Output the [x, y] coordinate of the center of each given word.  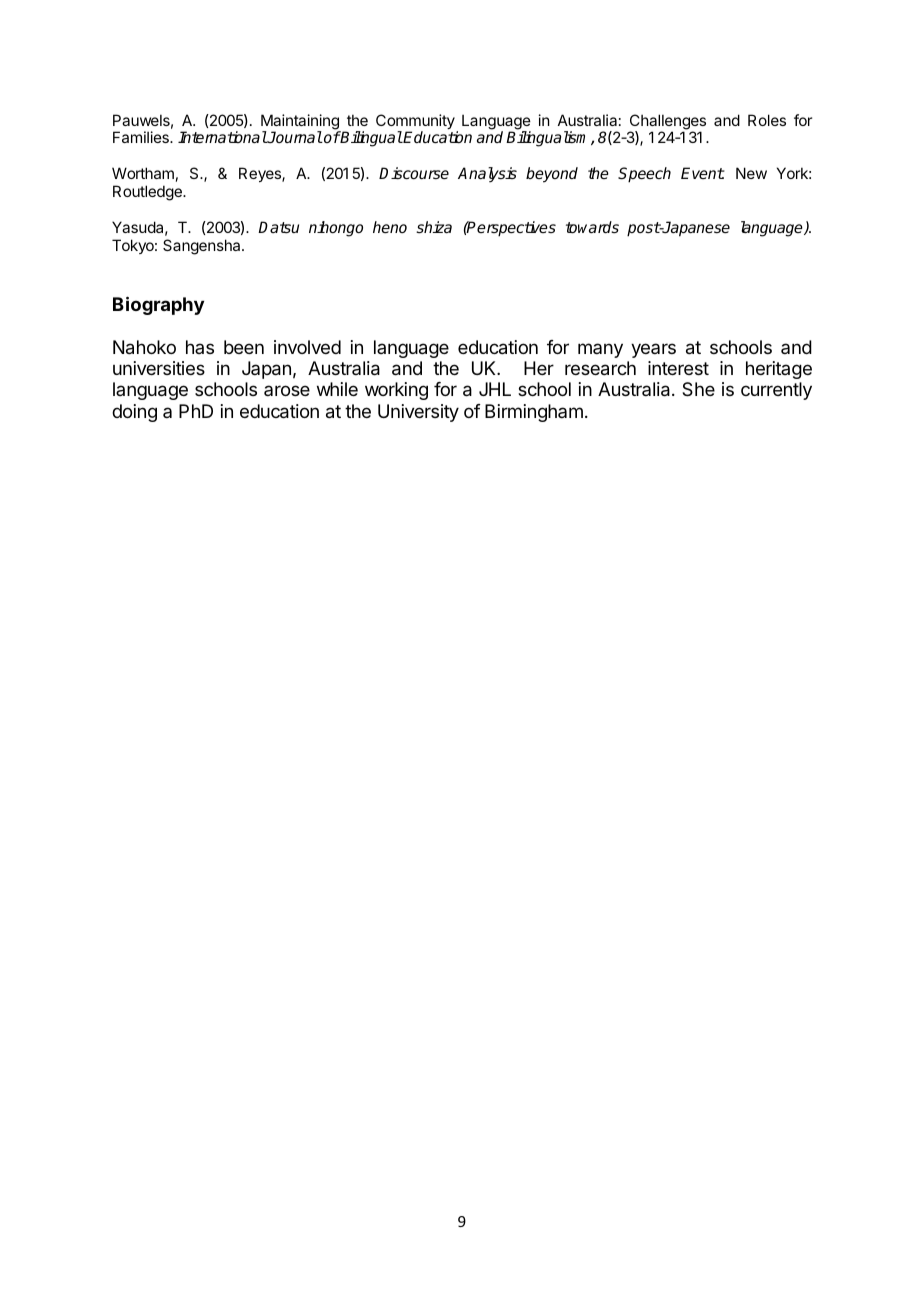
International [222, 137]
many [600, 350]
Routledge [148, 193]
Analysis [487, 175]
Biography [158, 305]
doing [134, 413]
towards [592, 227]
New [751, 173]
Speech [644, 175]
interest [678, 368]
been [244, 347]
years [653, 350]
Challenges [667, 123]
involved [307, 347]
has [200, 347]
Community [416, 123]
